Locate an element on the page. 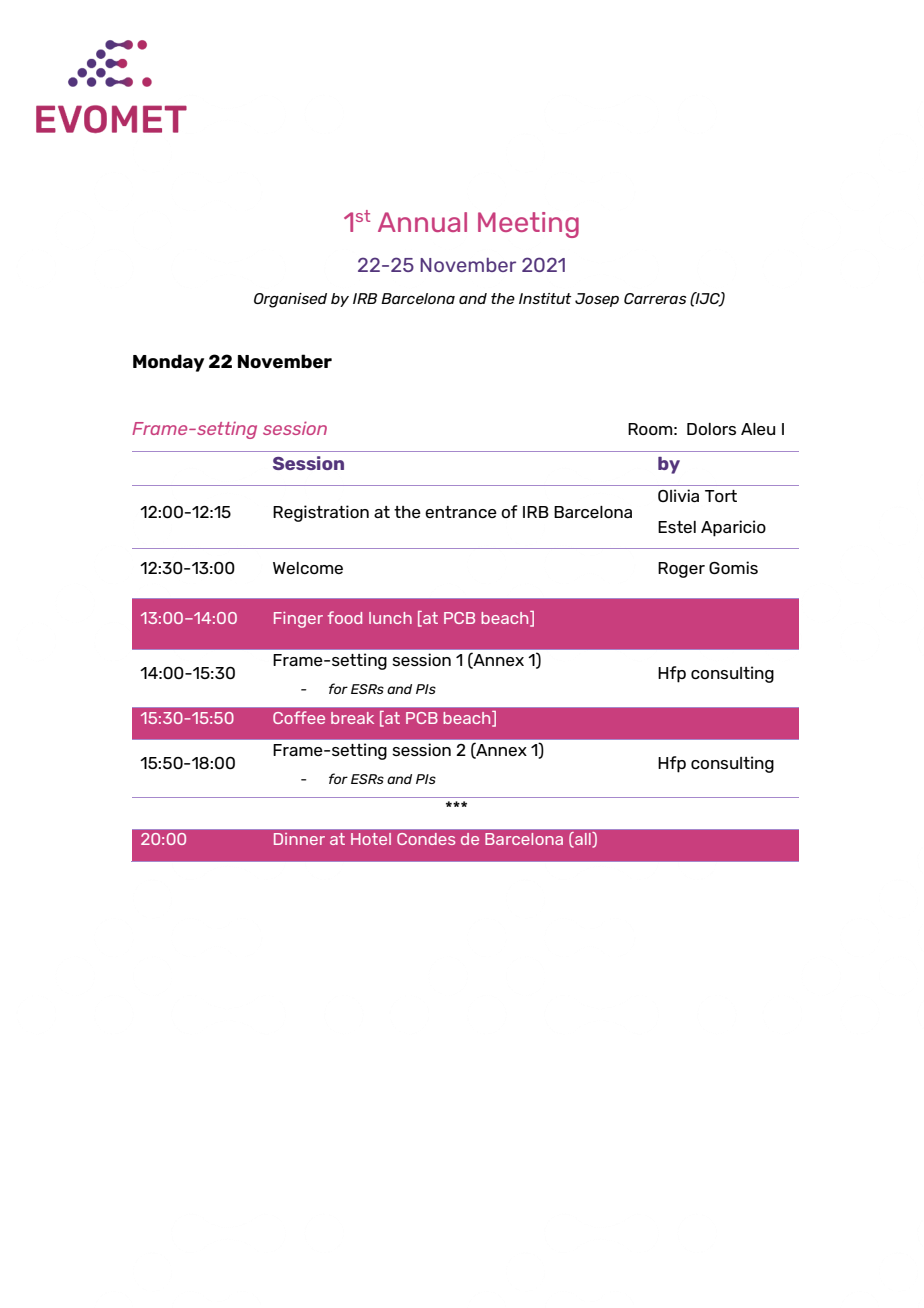  Olivia is located at coordinates (678, 495).
